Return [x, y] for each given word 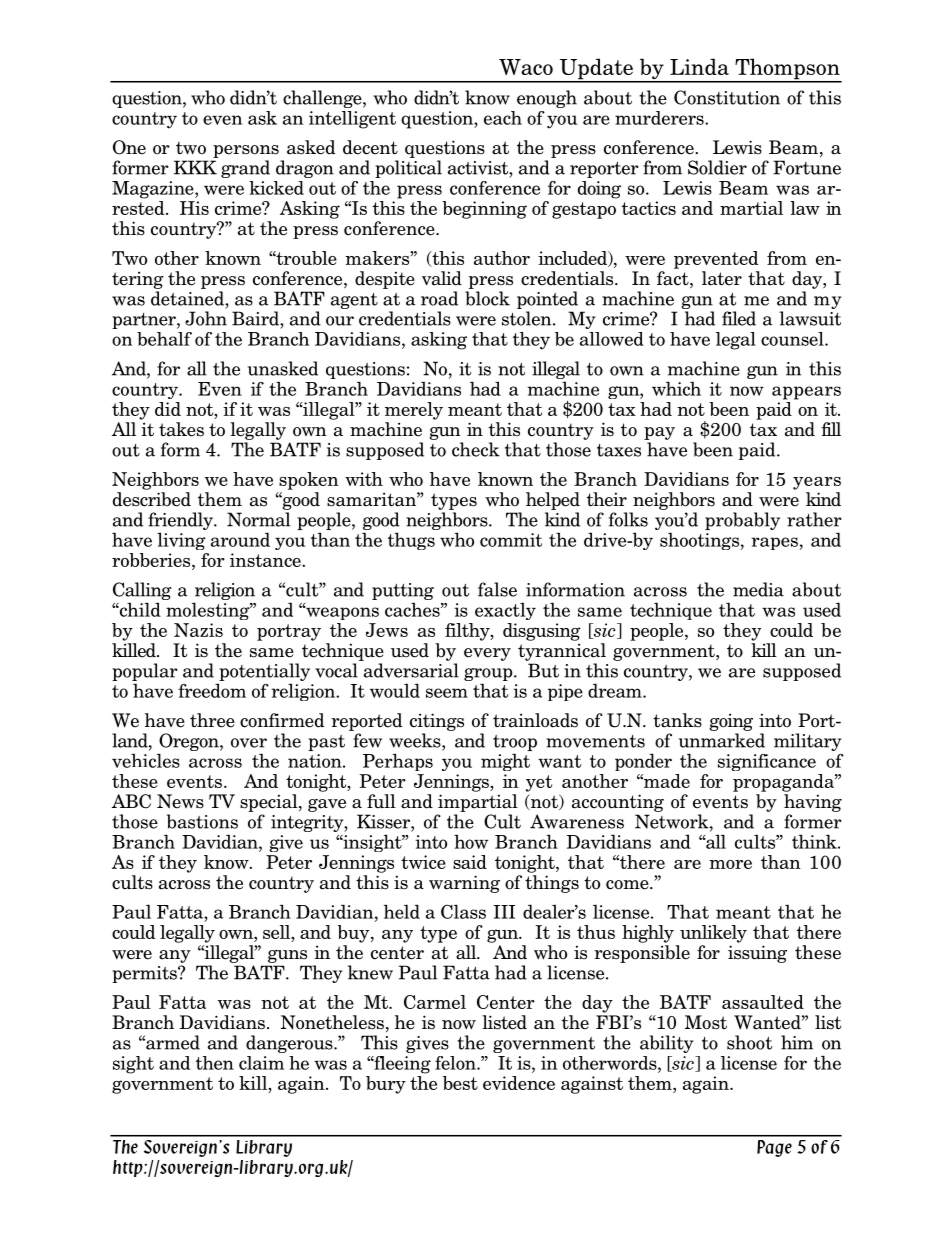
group [489, 674]
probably [742, 521]
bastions [202, 821]
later [722, 278]
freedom [212, 690]
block [487, 298]
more [730, 864]
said [470, 862]
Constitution [727, 97]
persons [246, 151]
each [503, 118]
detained [188, 298]
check [476, 449]
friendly [181, 521]
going [731, 722]
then [215, 1063]
